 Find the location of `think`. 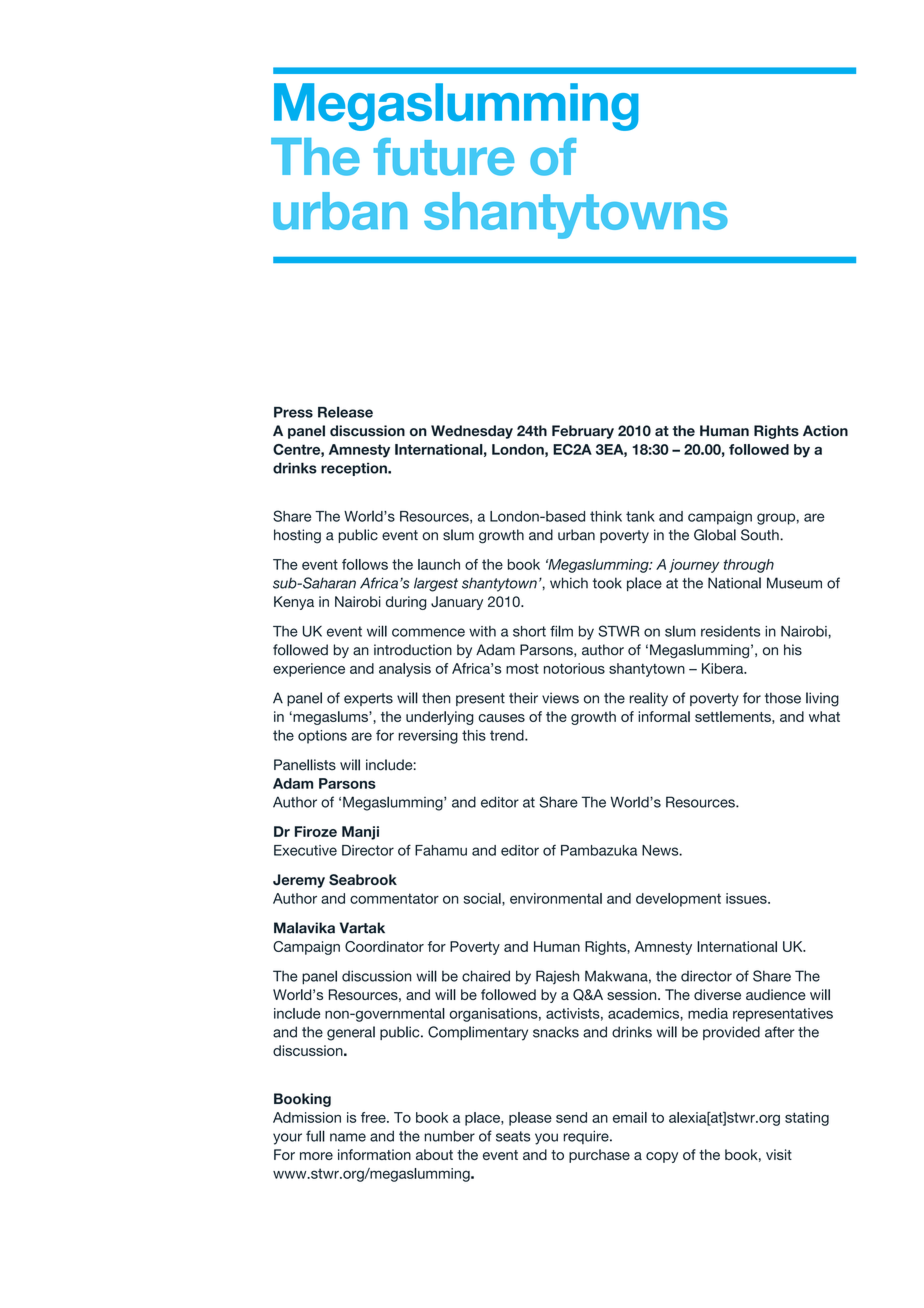

think is located at coordinates (606, 516).
